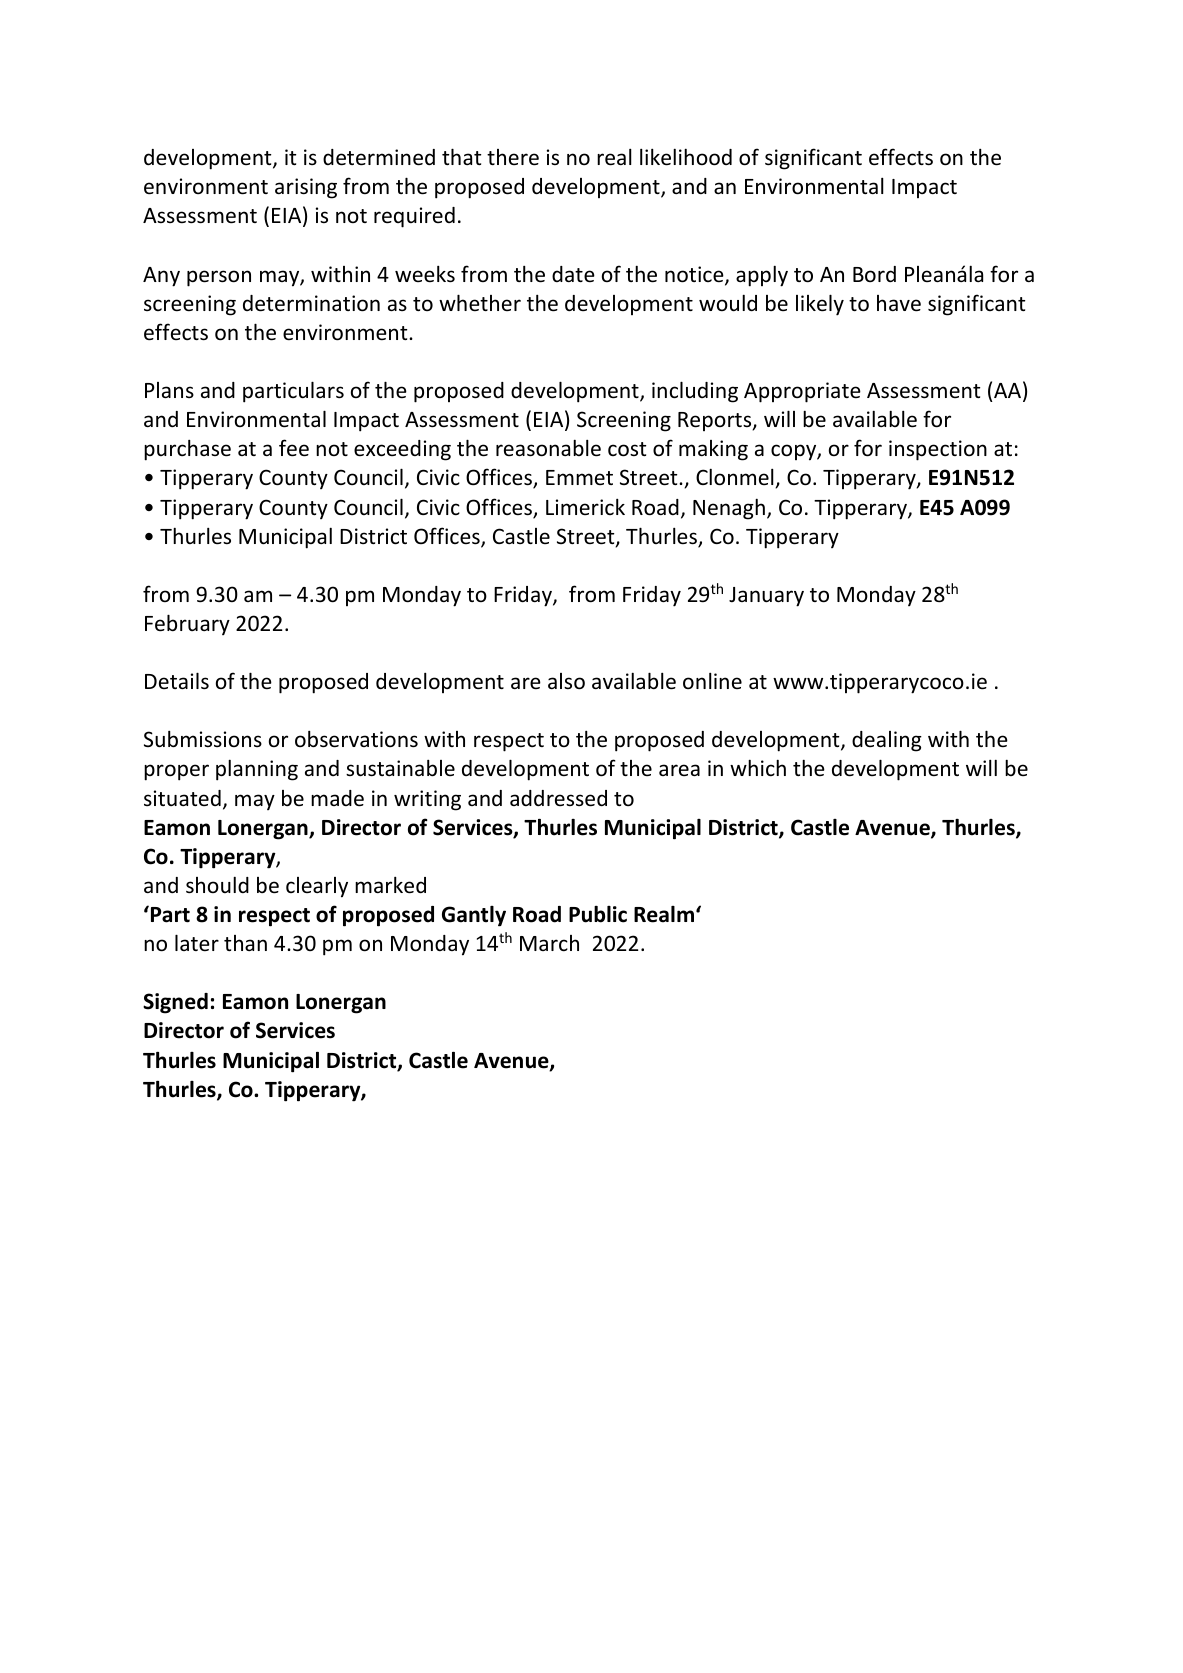 The width and height of the image is (1183, 1673). What do you see at coordinates (187, 624) in the image?
I see `February` at bounding box center [187, 624].
